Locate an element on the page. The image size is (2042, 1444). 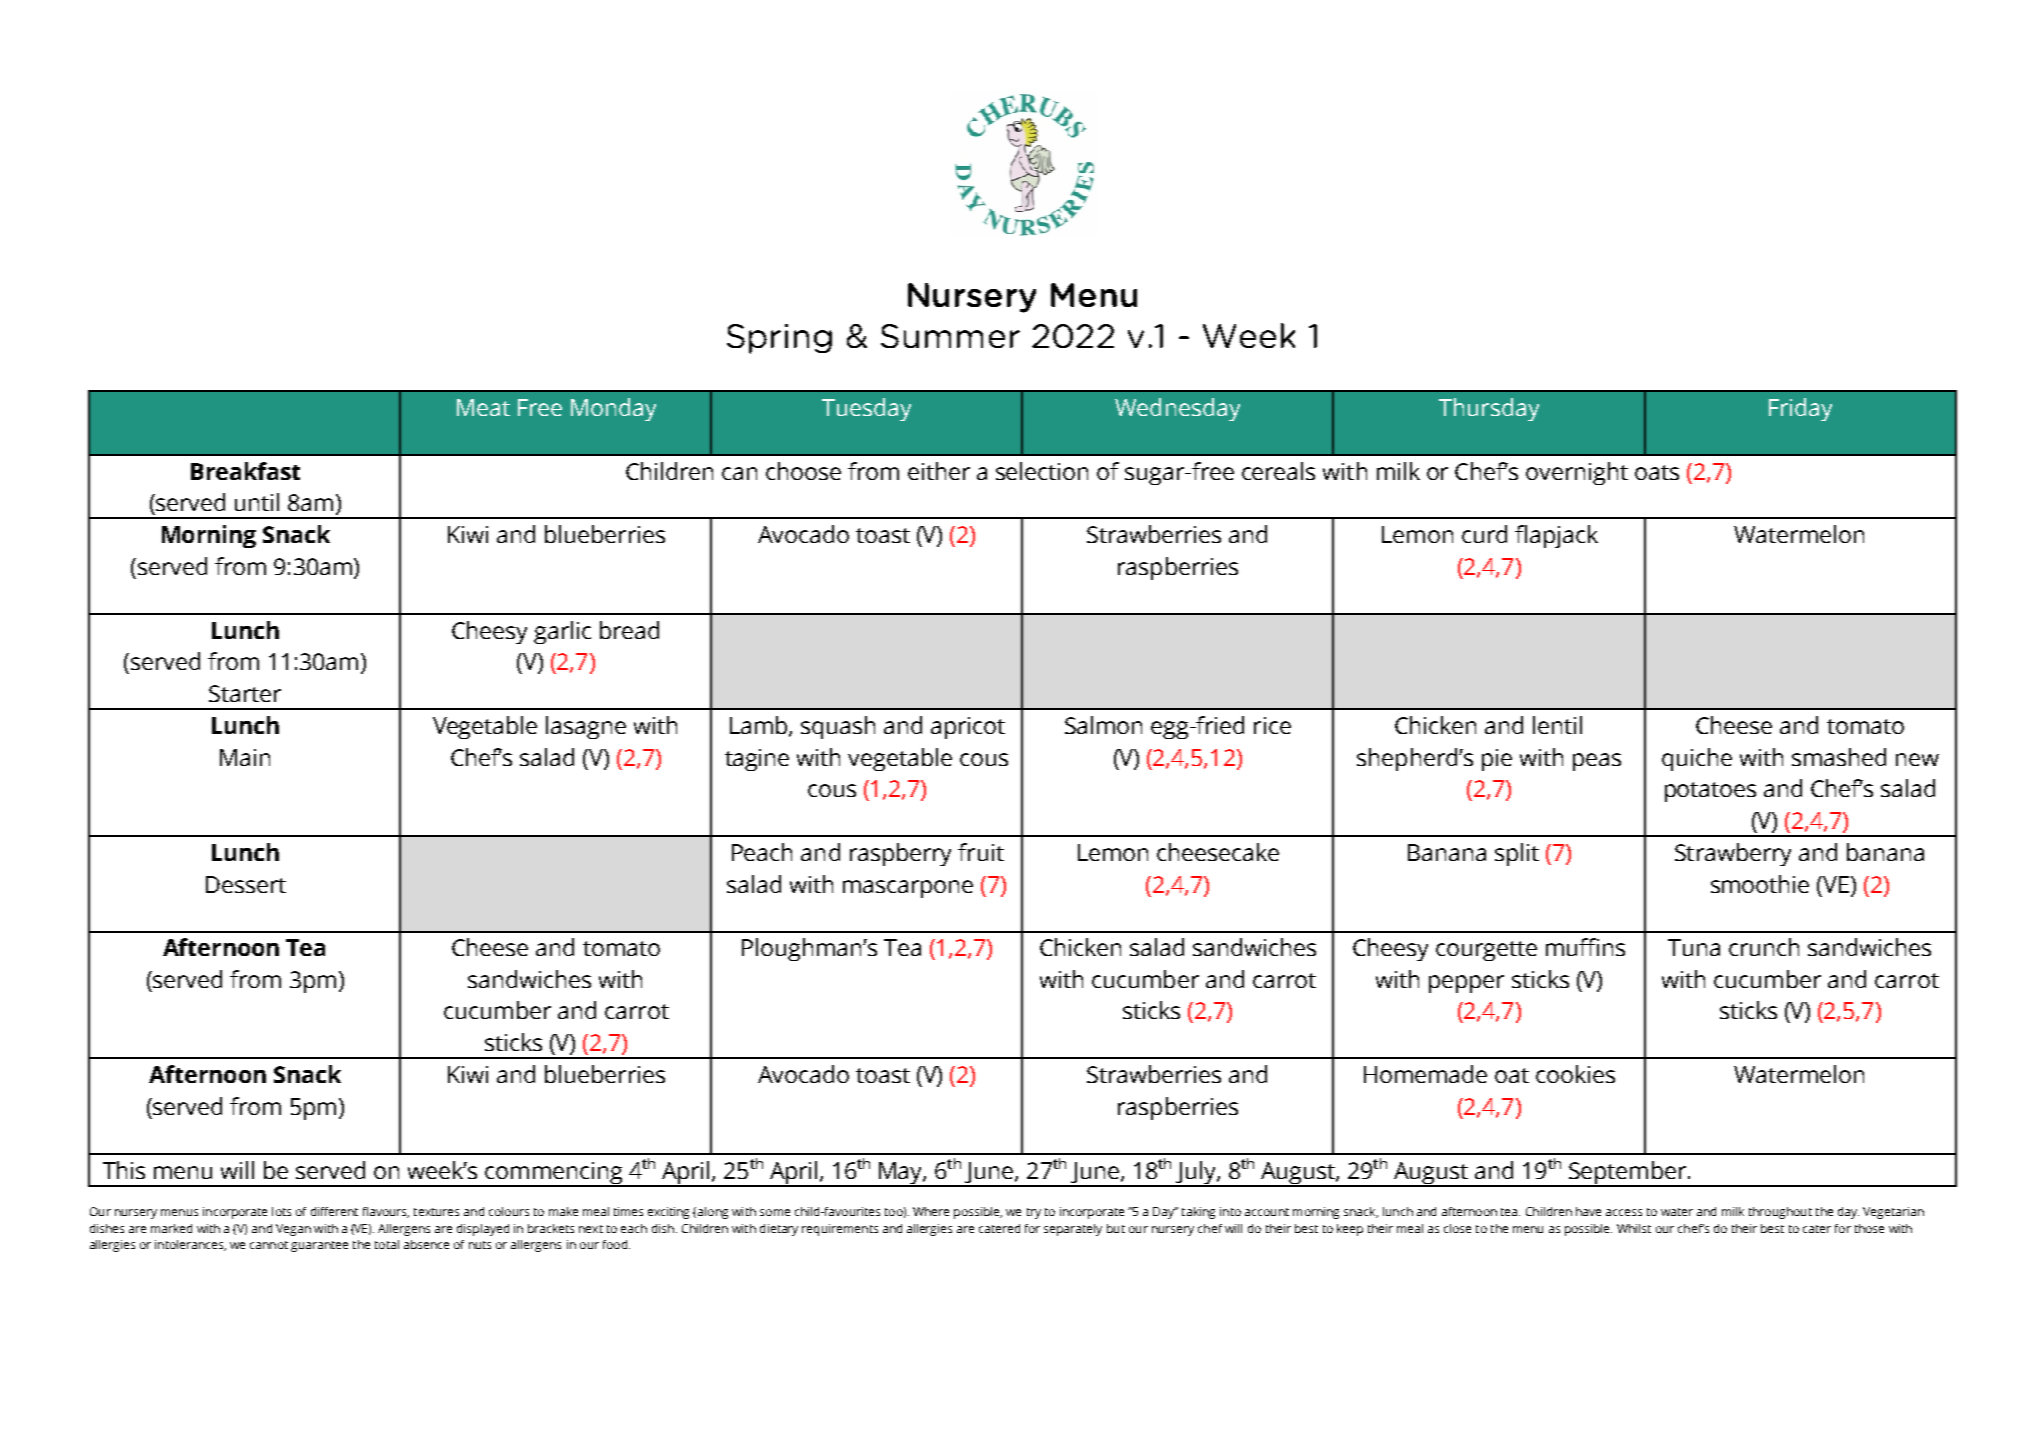
different is located at coordinates (334, 1211).
